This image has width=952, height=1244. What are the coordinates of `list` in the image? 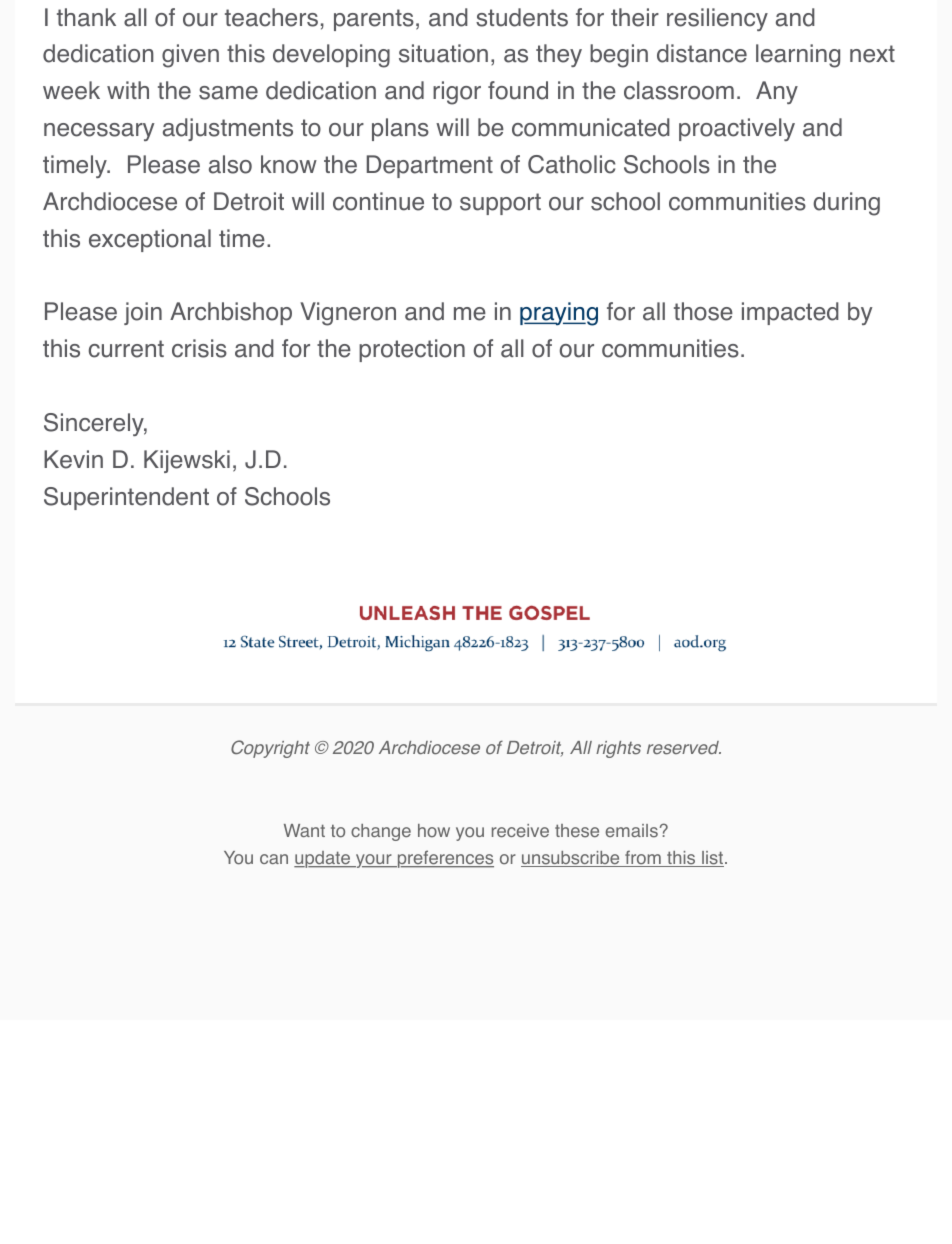 It's located at (713, 859).
